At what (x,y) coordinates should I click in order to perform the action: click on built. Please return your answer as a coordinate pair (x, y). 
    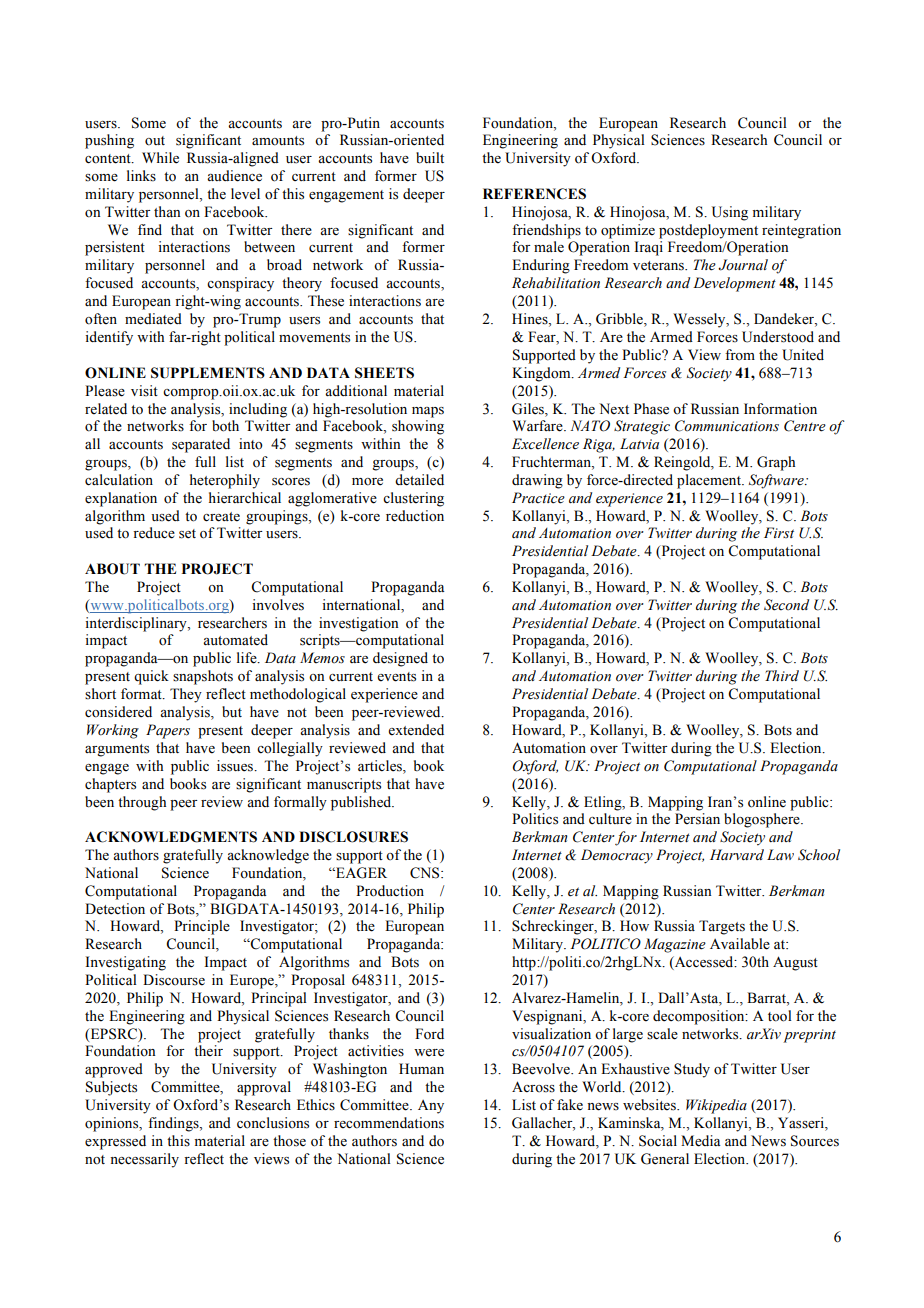
    Looking at the image, I should click on (430, 158).
